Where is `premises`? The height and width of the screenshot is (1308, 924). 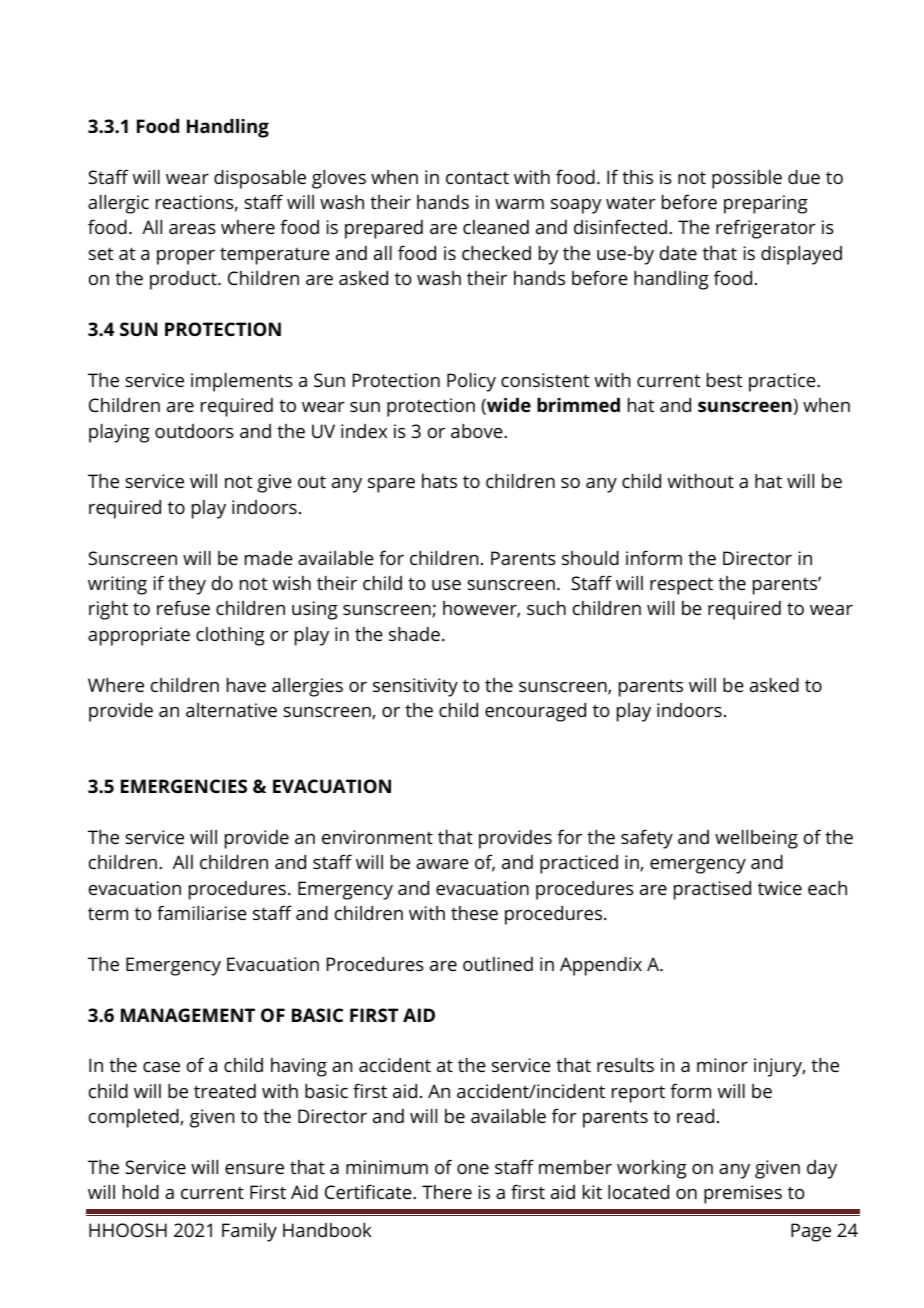 premises is located at coordinates (743, 1194).
